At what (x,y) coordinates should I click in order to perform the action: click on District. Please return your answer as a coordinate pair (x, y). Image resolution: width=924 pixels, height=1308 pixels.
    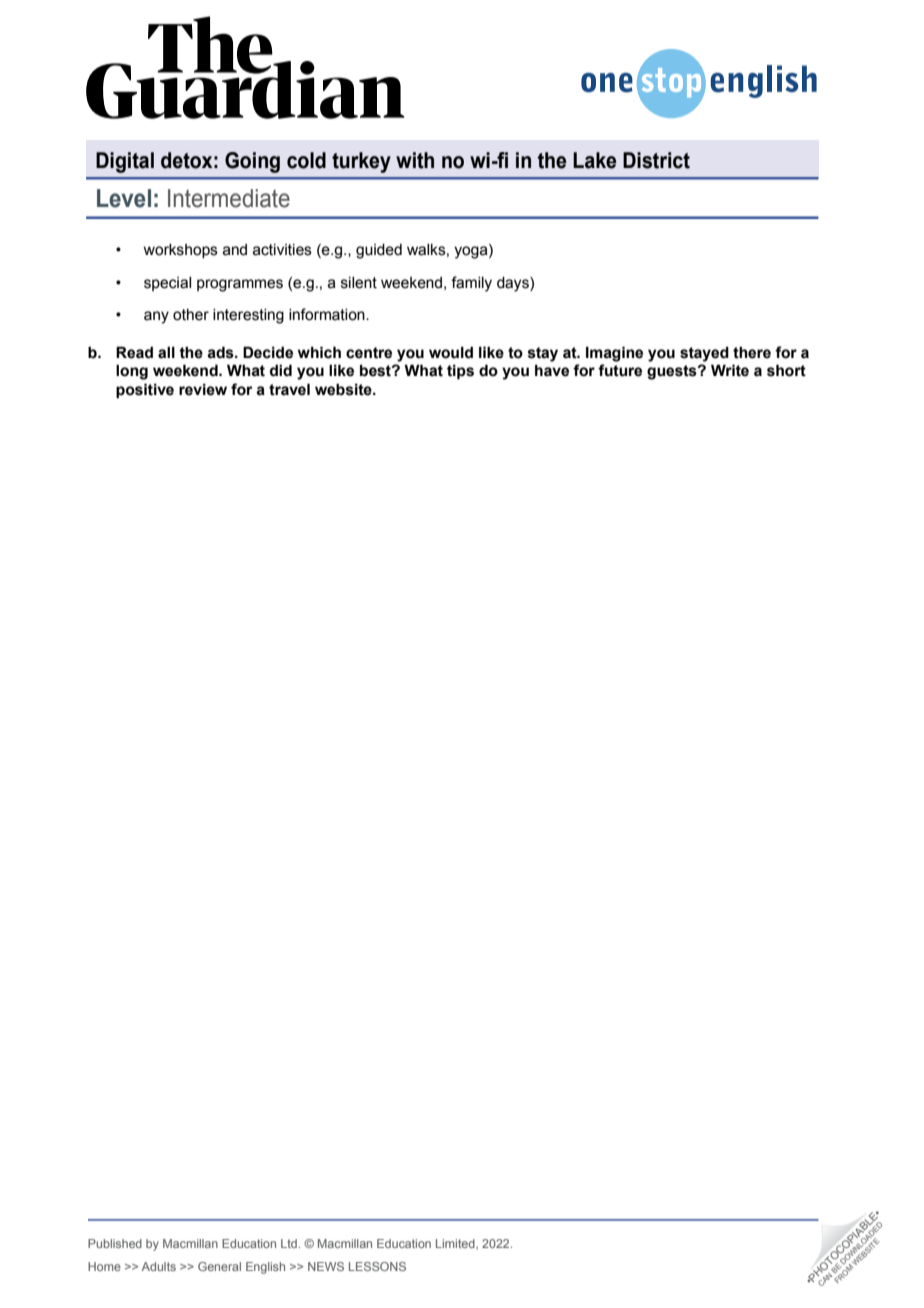
    Looking at the image, I should click on (656, 160).
